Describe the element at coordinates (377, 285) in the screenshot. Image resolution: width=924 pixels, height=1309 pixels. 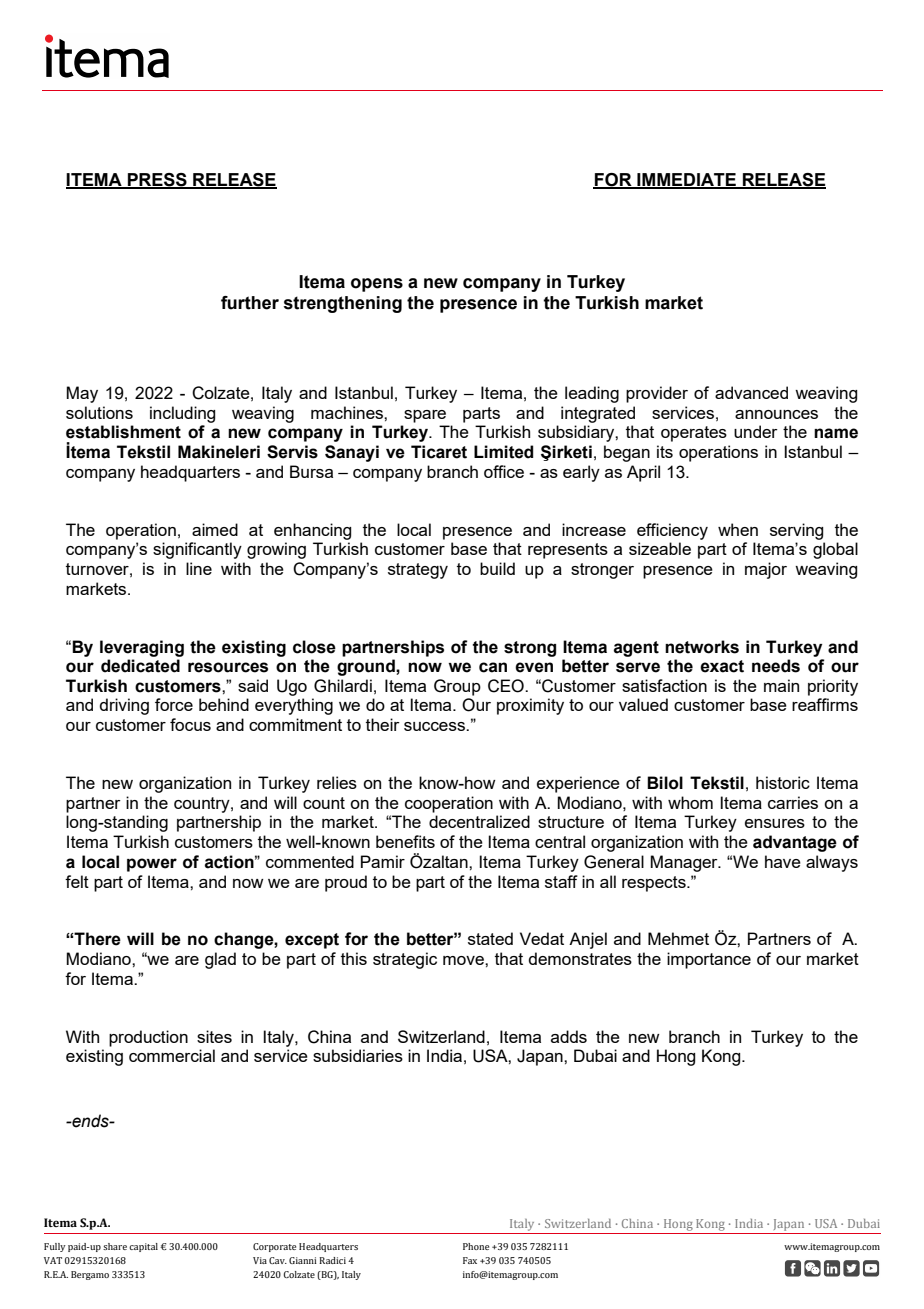
I see `opens` at that location.
